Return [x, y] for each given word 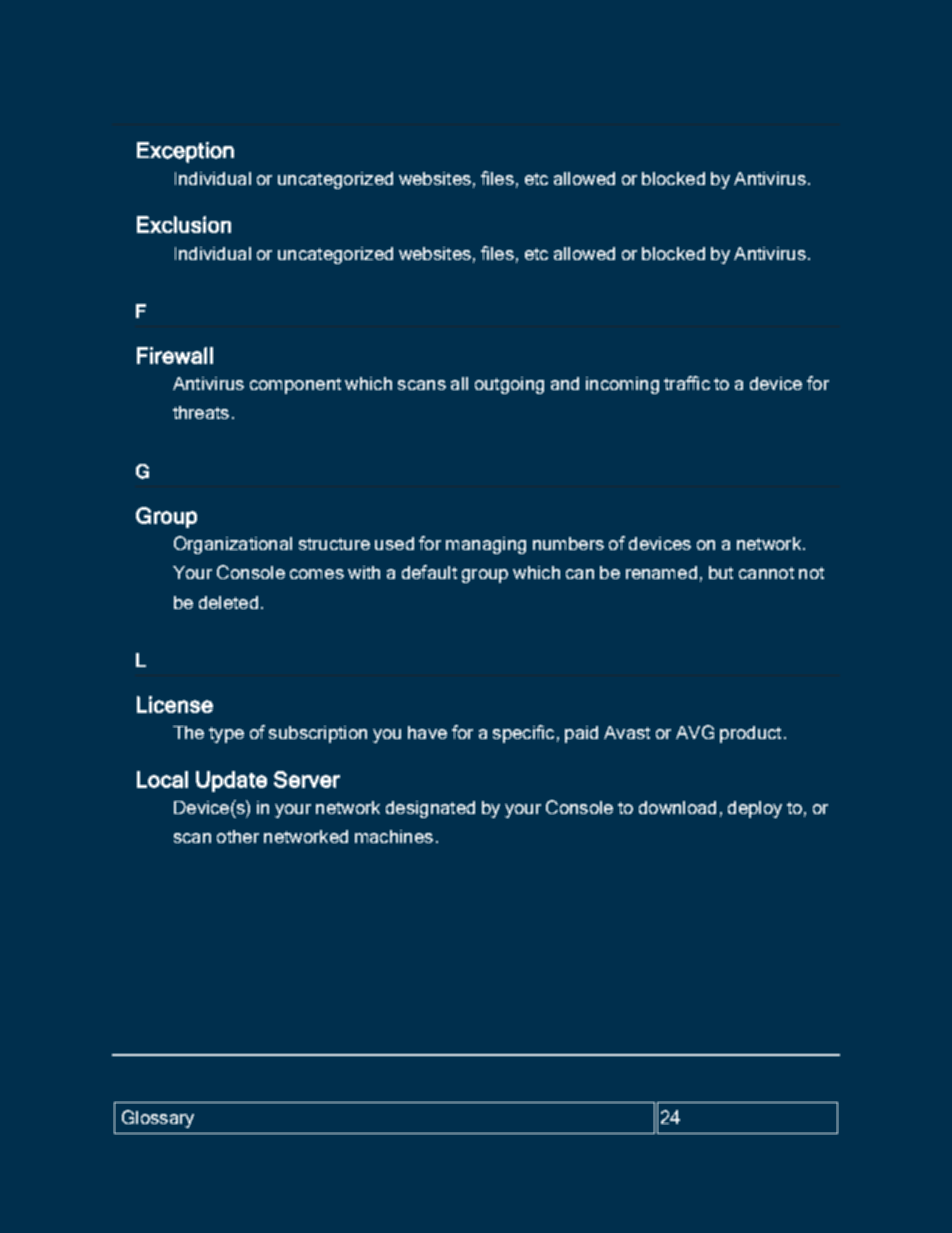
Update [231, 781]
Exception [185, 152]
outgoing [509, 385]
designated [430, 809]
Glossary [158, 1119]
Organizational [233, 545]
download [677, 807]
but [721, 572]
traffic [687, 383]
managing [486, 545]
